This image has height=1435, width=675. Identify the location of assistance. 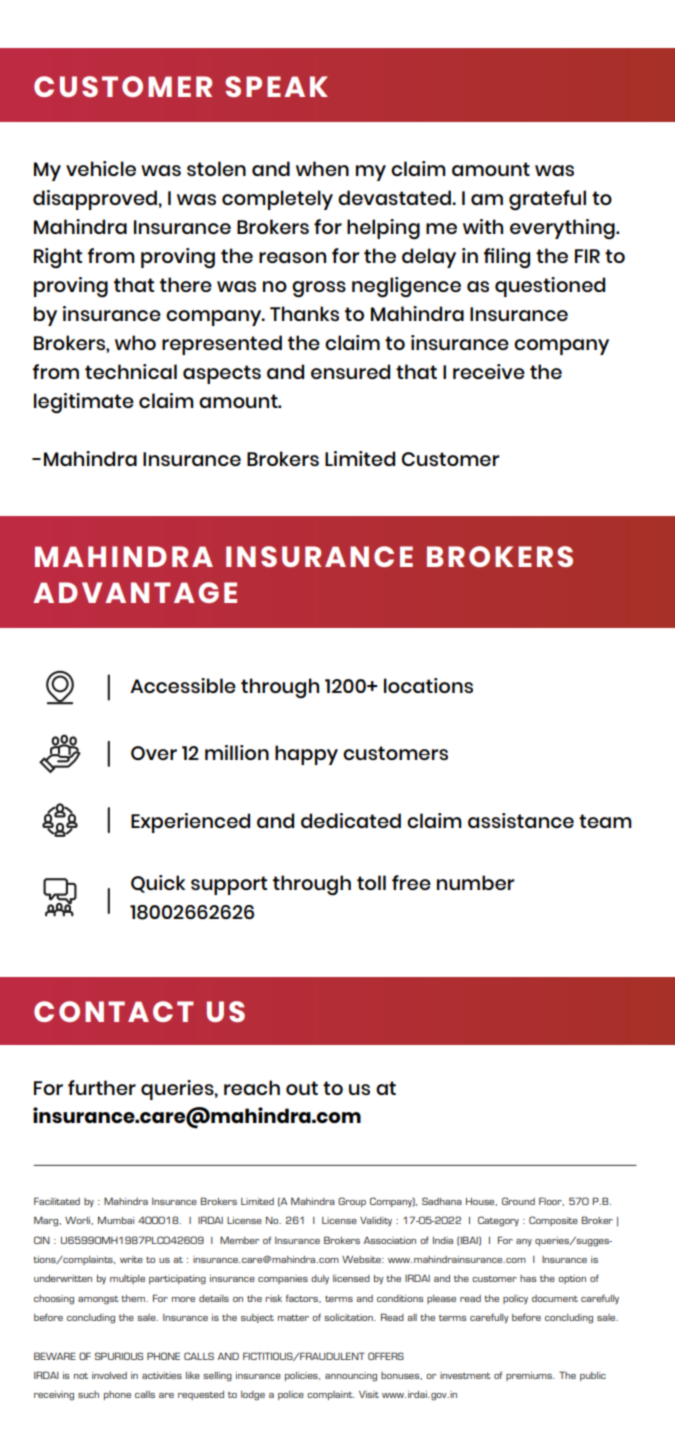
(521, 820).
